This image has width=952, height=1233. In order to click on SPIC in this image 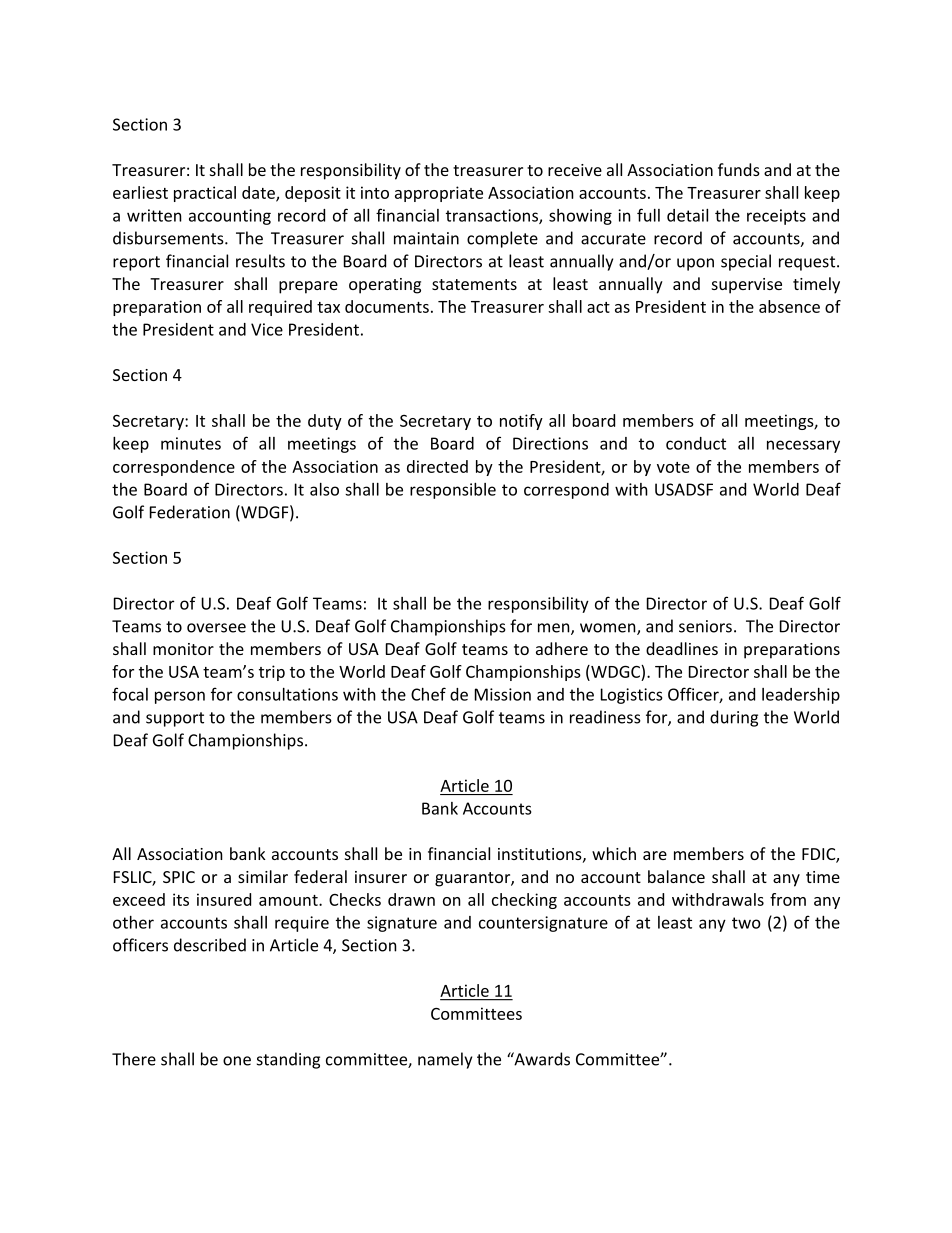, I will do `click(179, 877)`.
